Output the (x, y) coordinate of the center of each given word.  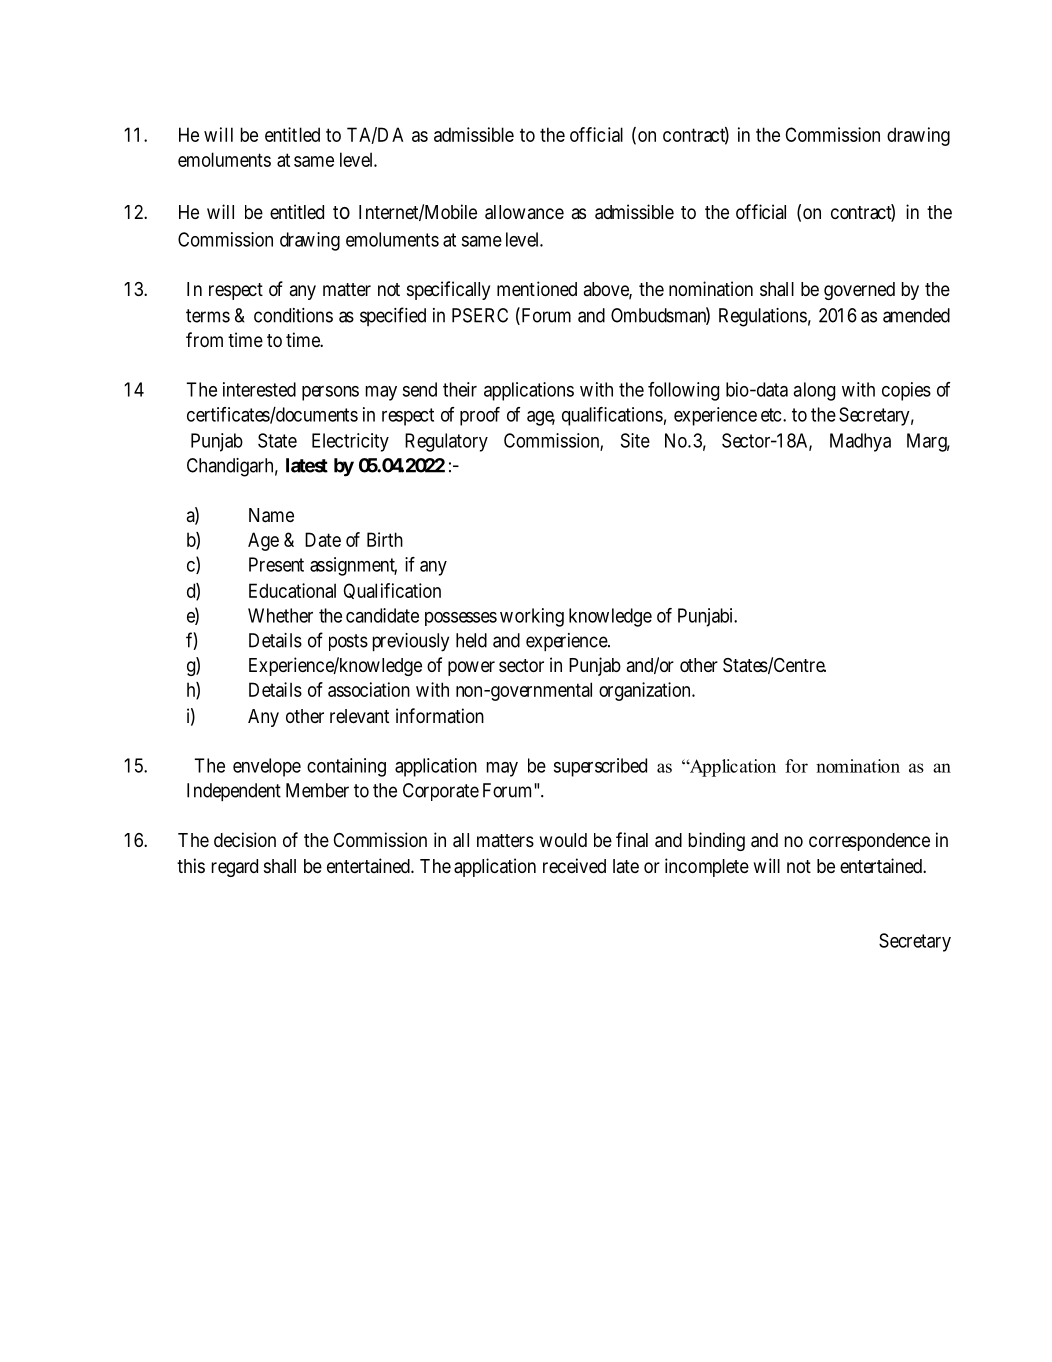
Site (635, 440)
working (532, 617)
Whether (280, 615)
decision (245, 839)
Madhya (860, 442)
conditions (293, 315)
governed (859, 291)
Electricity (350, 442)
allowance (524, 212)
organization (646, 691)
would (563, 840)
